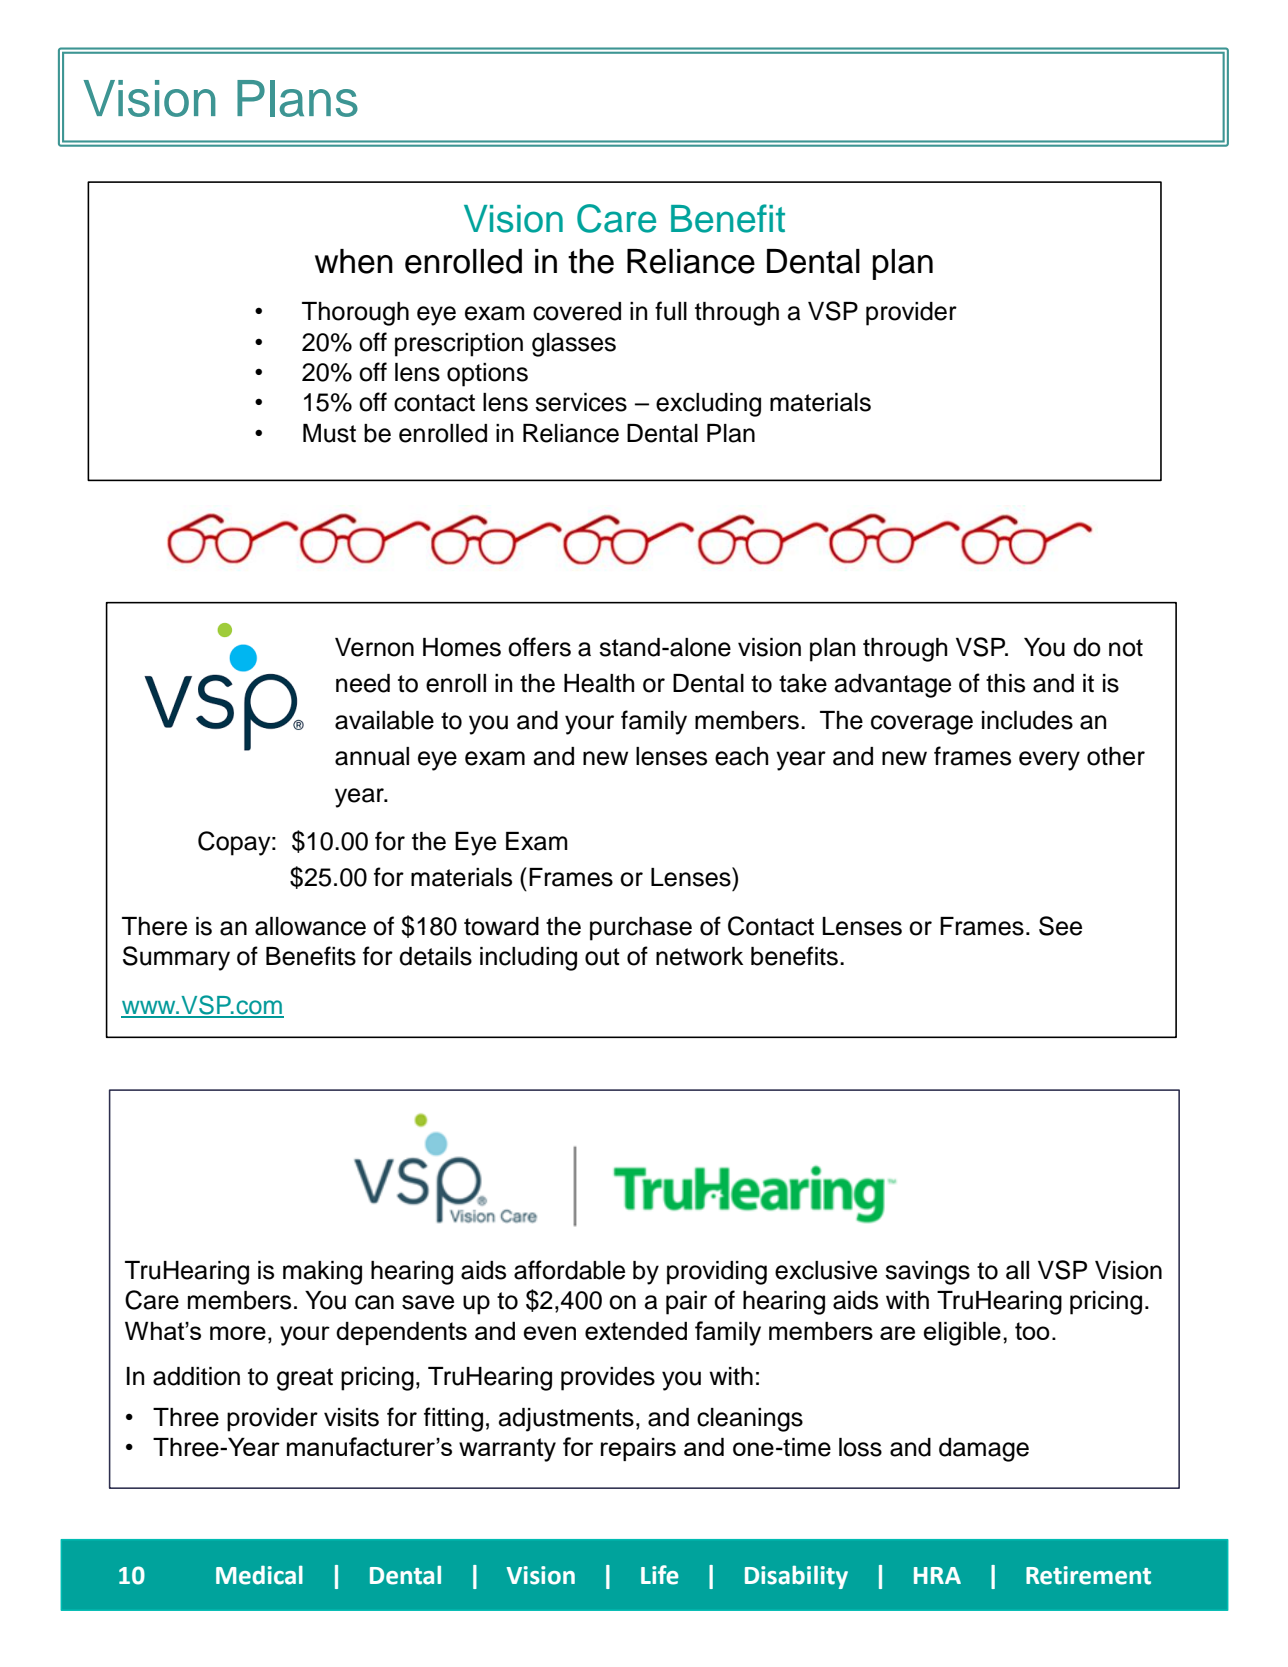  Describe the element at coordinates (927, 1273) in the document. I see `savings` at that location.
